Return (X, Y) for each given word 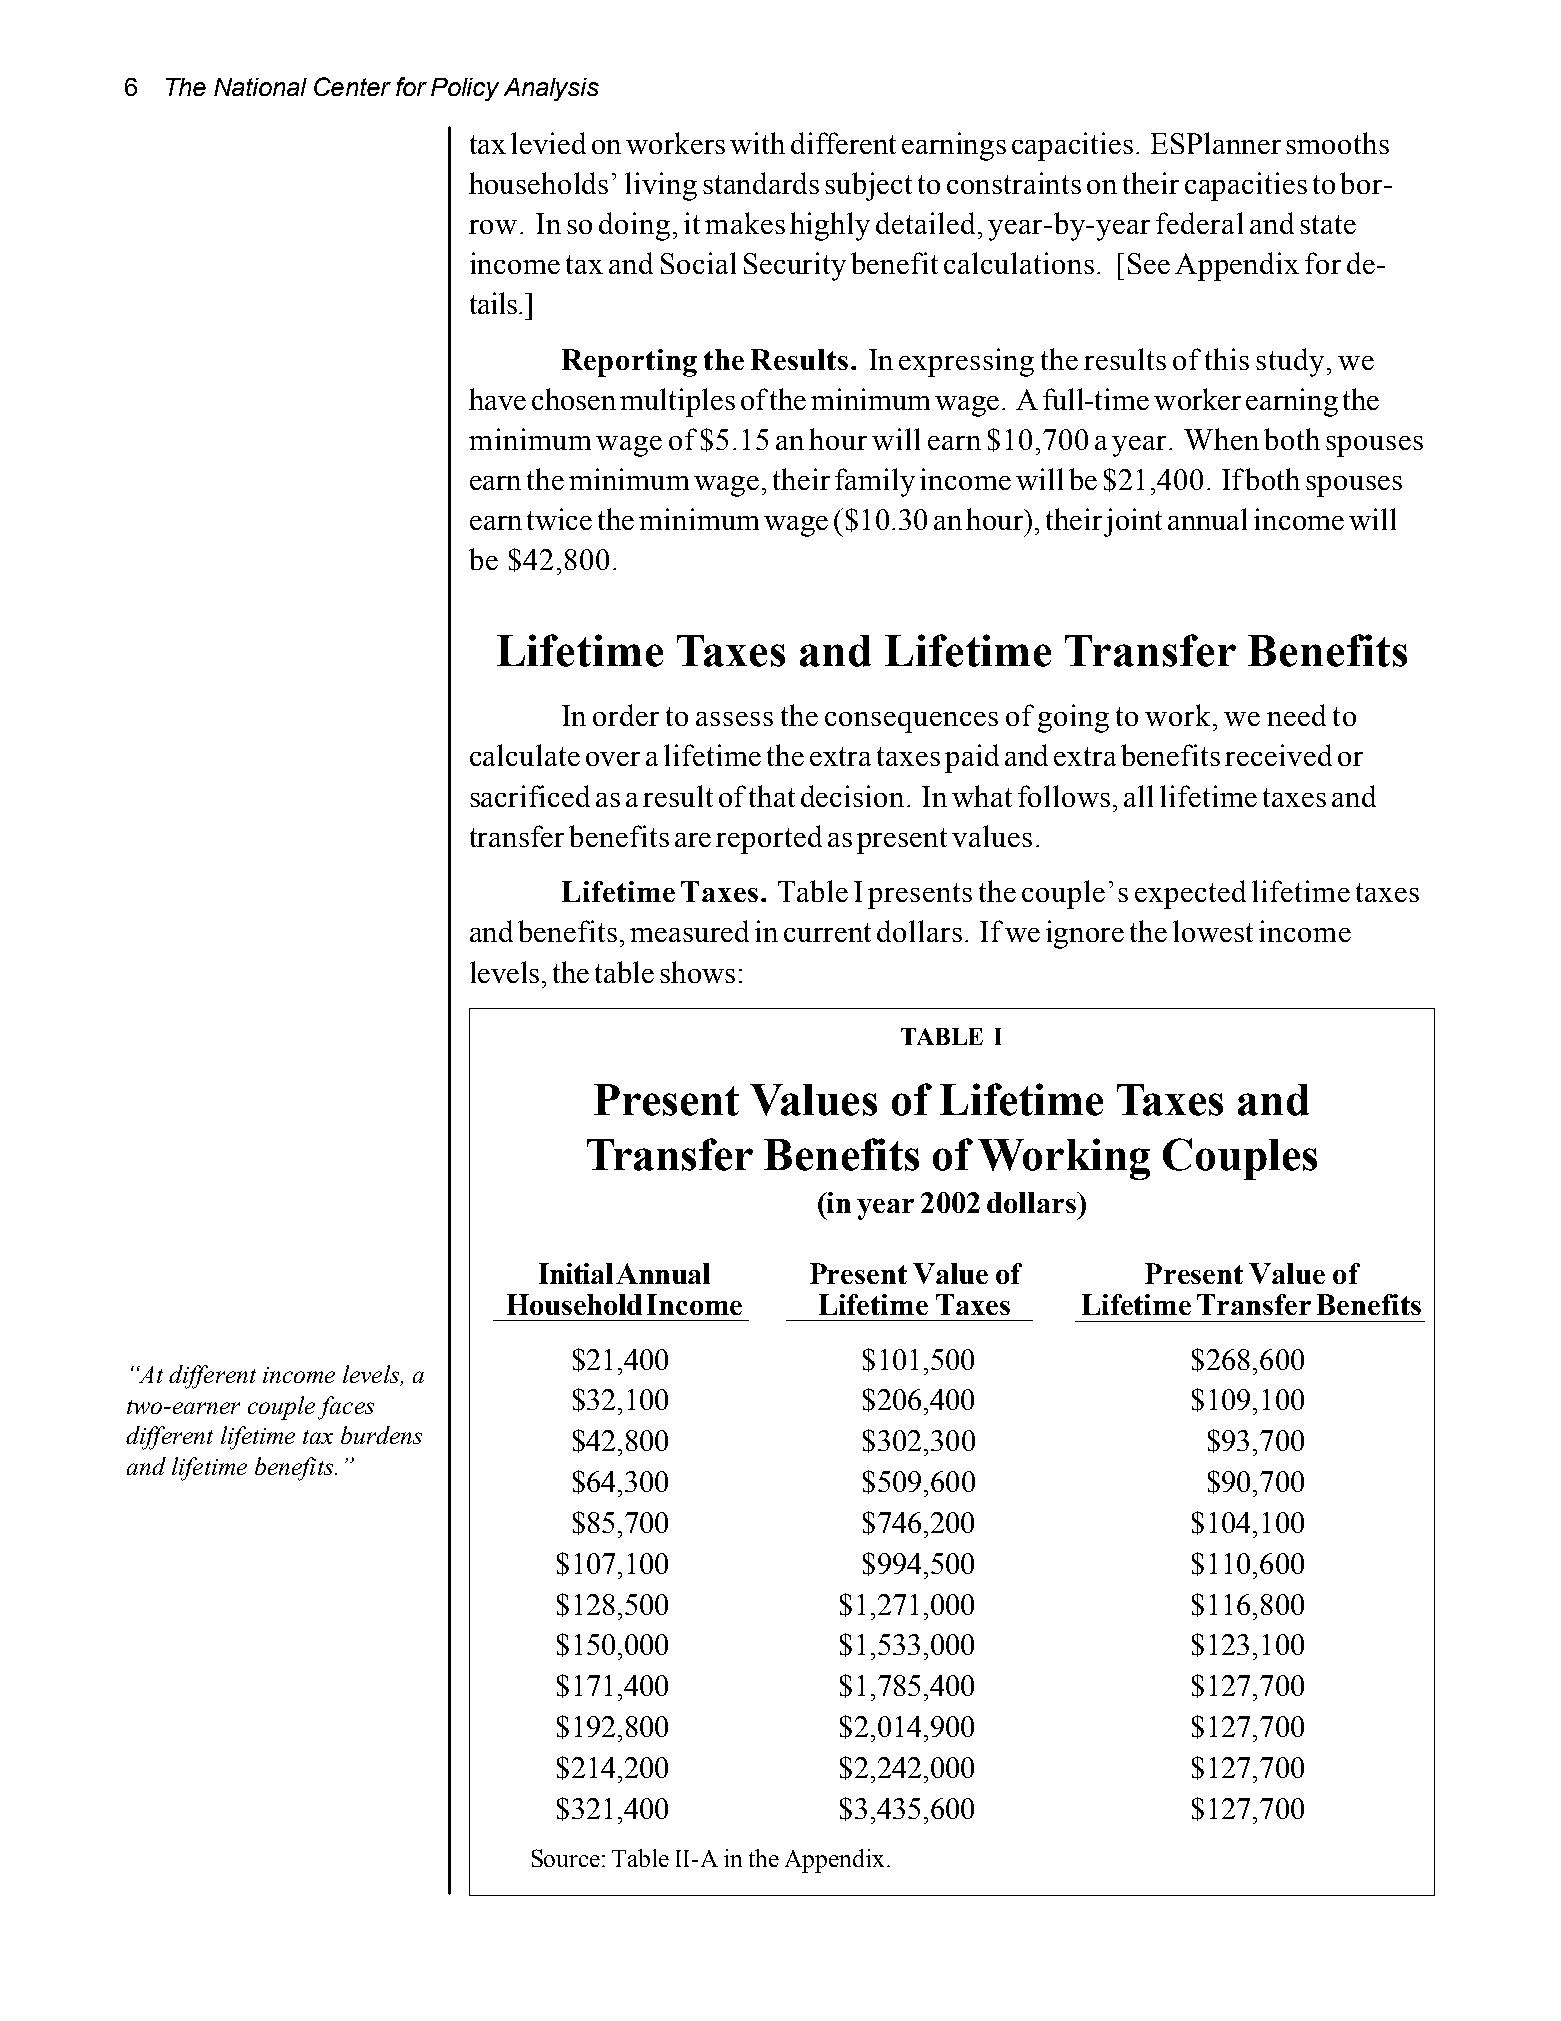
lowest (1213, 931)
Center (352, 86)
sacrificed (530, 796)
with (757, 143)
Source (566, 1858)
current (827, 932)
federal (1199, 223)
